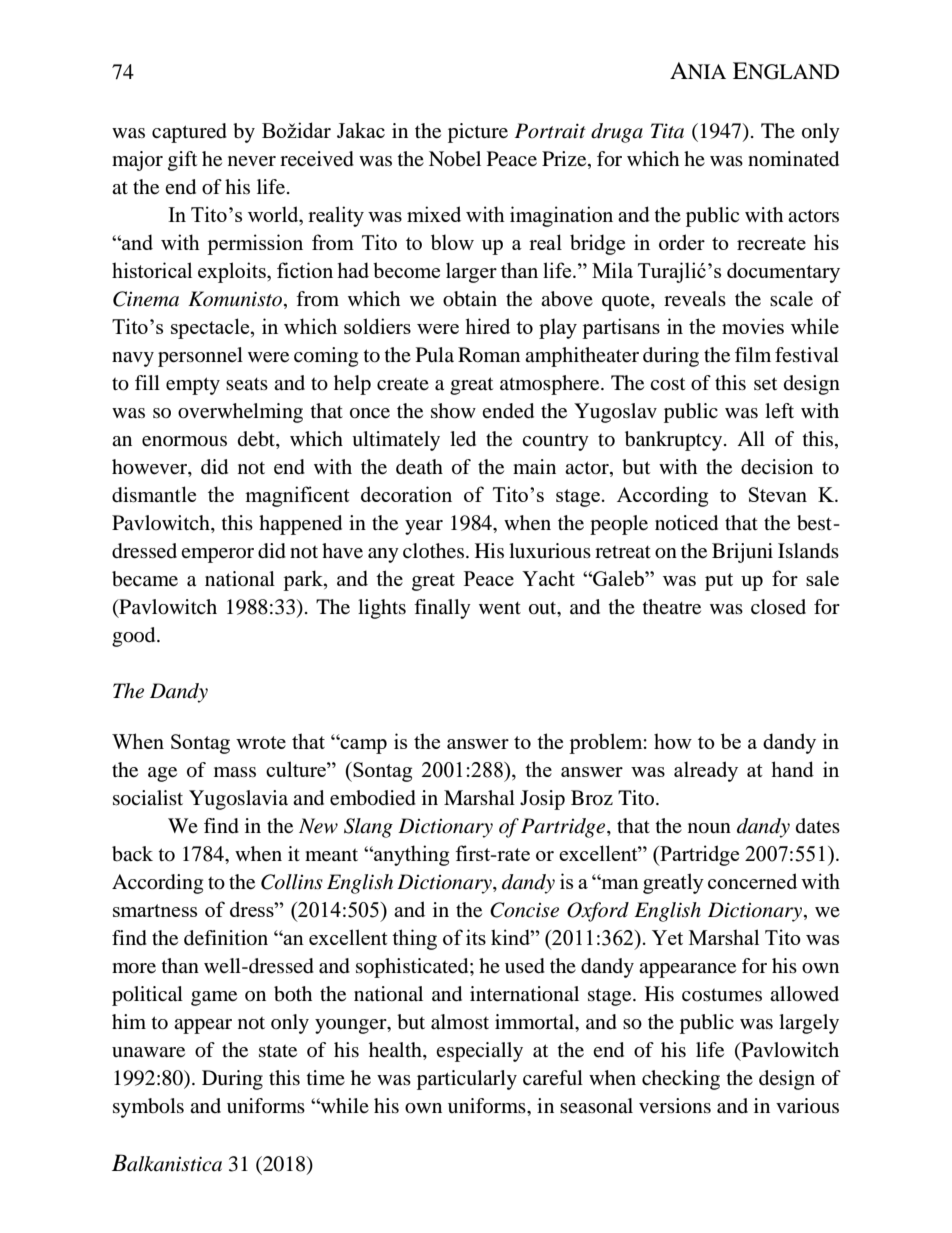 This document has width=952, height=1233. I want to click on particularly, so click(467, 1080).
